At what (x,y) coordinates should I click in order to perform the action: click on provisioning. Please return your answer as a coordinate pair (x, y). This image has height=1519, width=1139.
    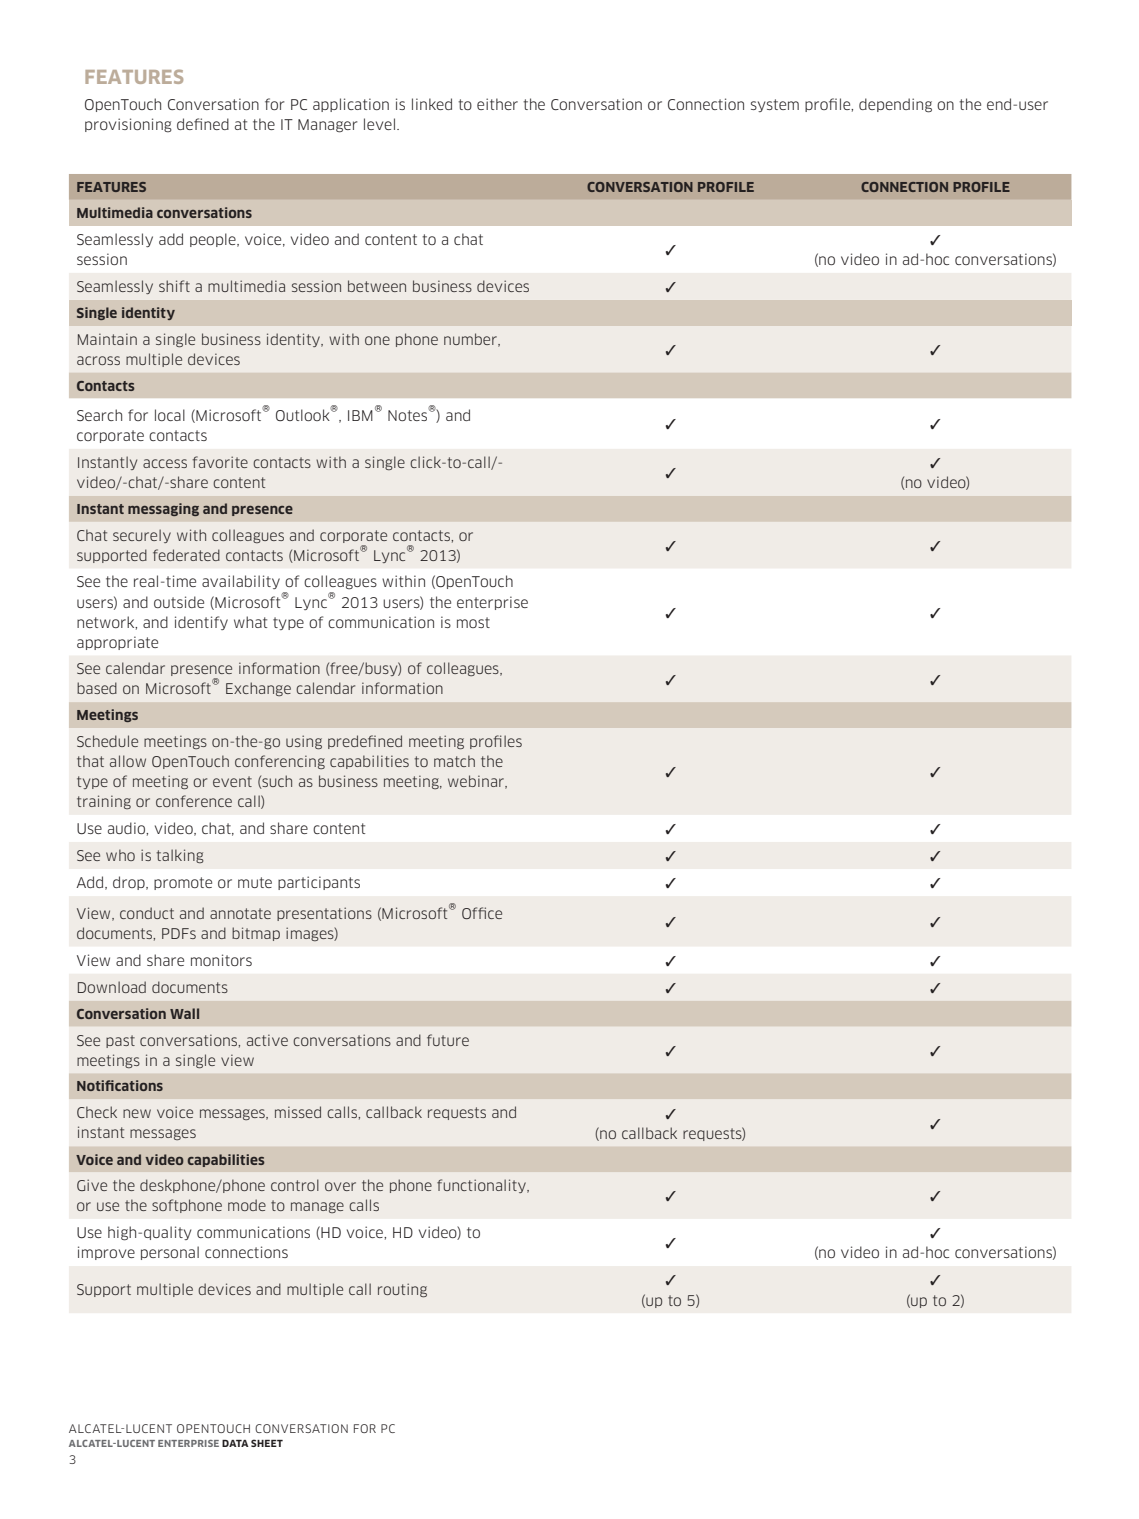
    Looking at the image, I should click on (128, 125).
